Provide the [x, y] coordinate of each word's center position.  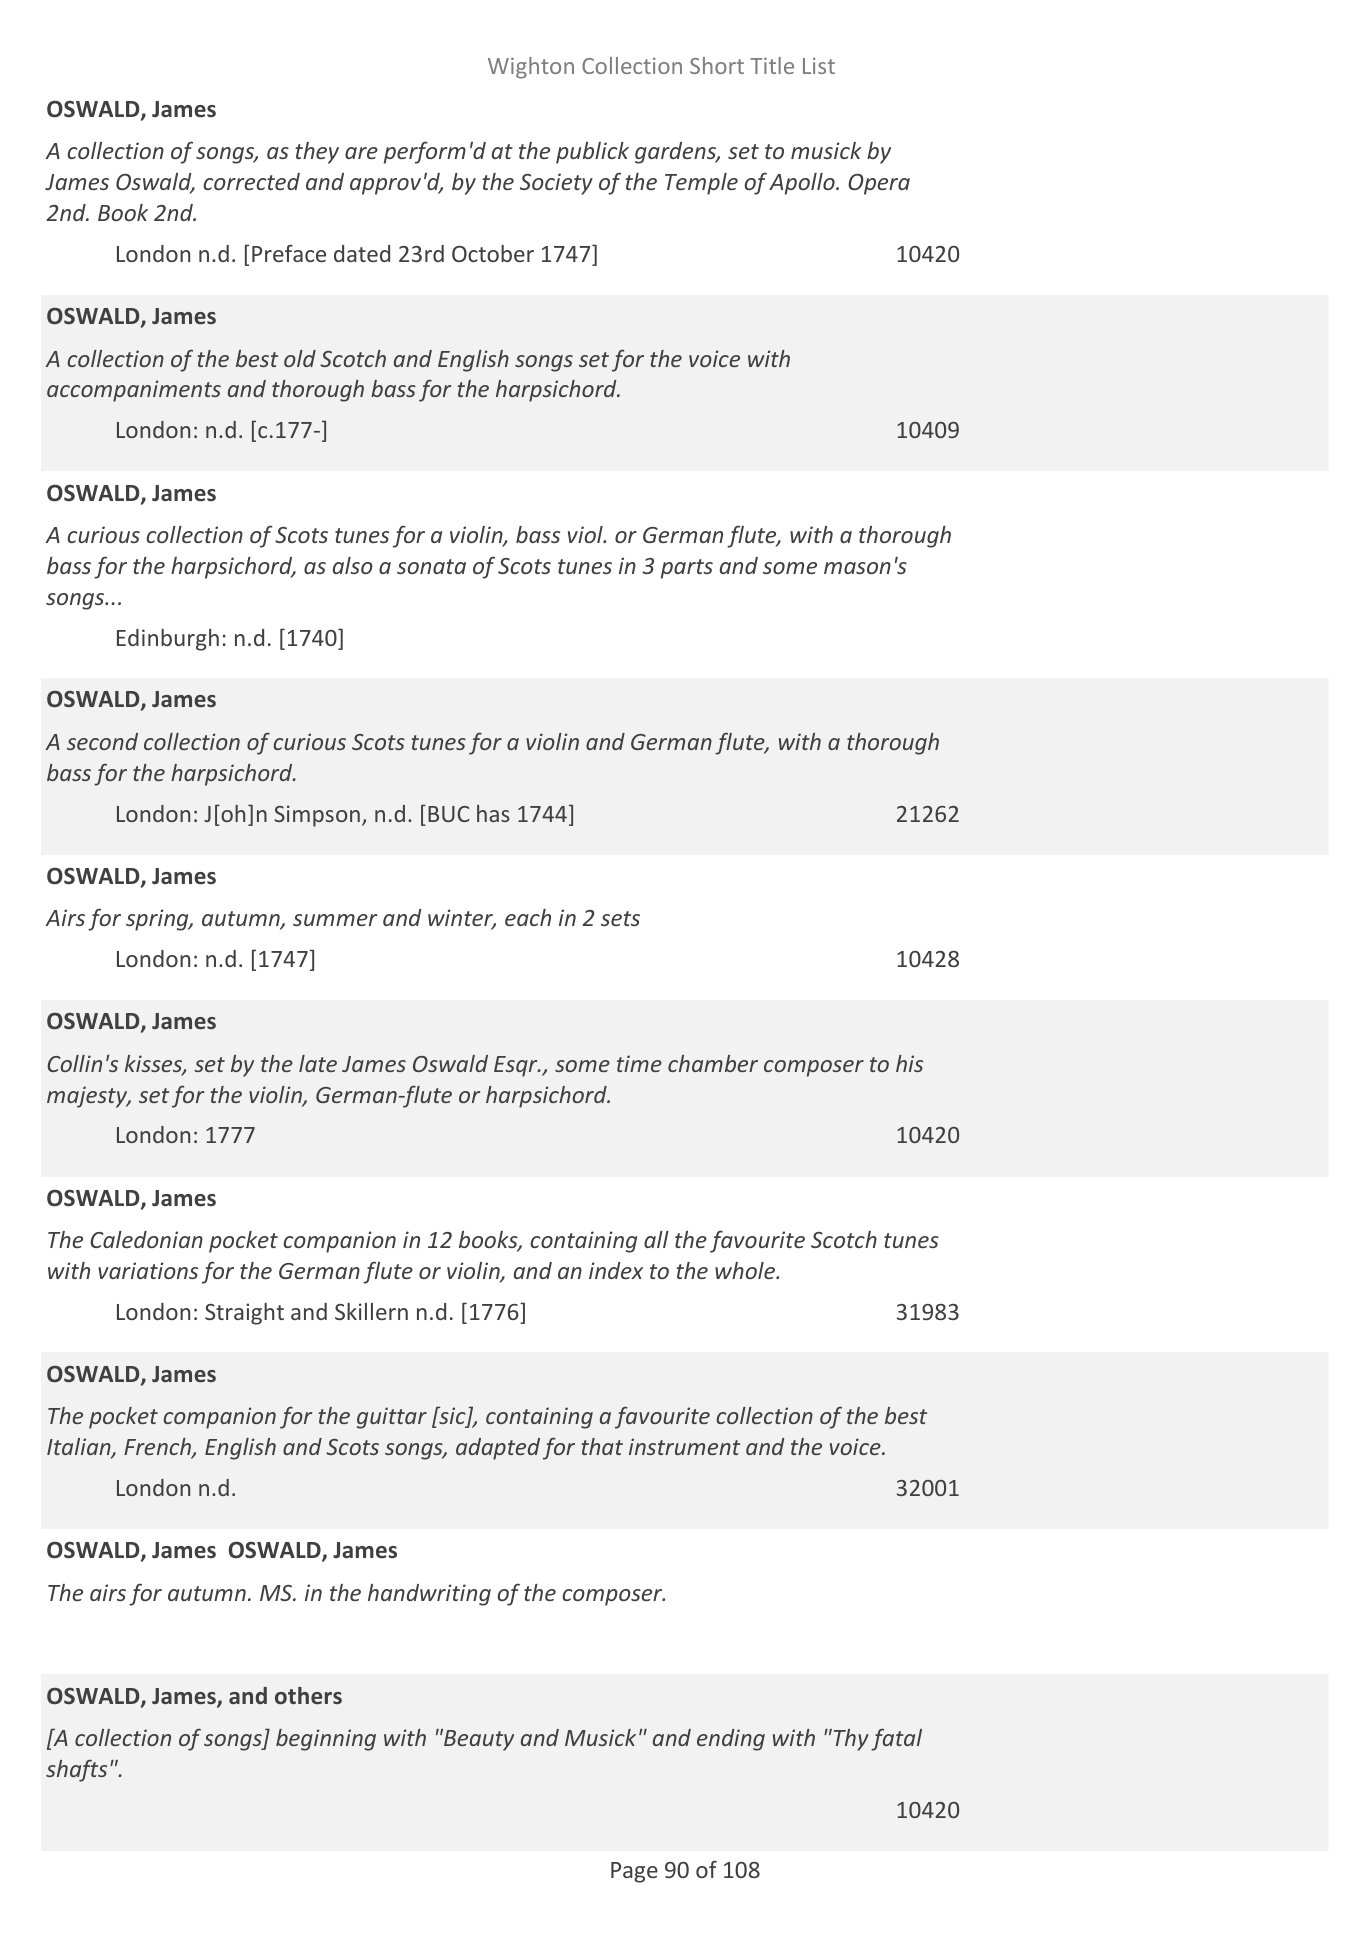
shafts [76, 1771]
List [819, 66]
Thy [850, 1740]
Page [634, 1872]
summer [335, 920]
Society [556, 184]
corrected [251, 181]
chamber [713, 1063]
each [528, 917]
